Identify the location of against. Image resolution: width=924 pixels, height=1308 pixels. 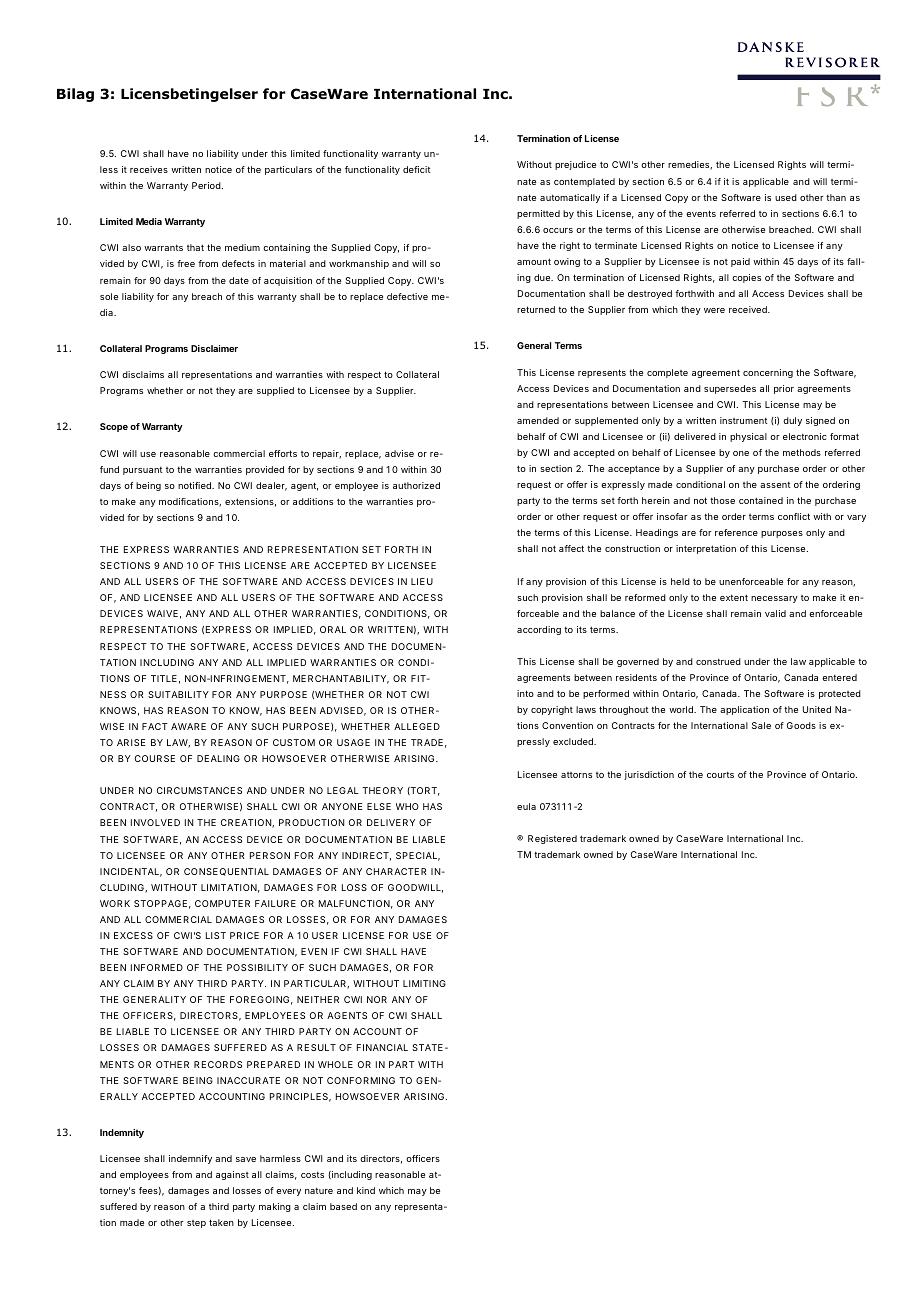
(232, 1175).
